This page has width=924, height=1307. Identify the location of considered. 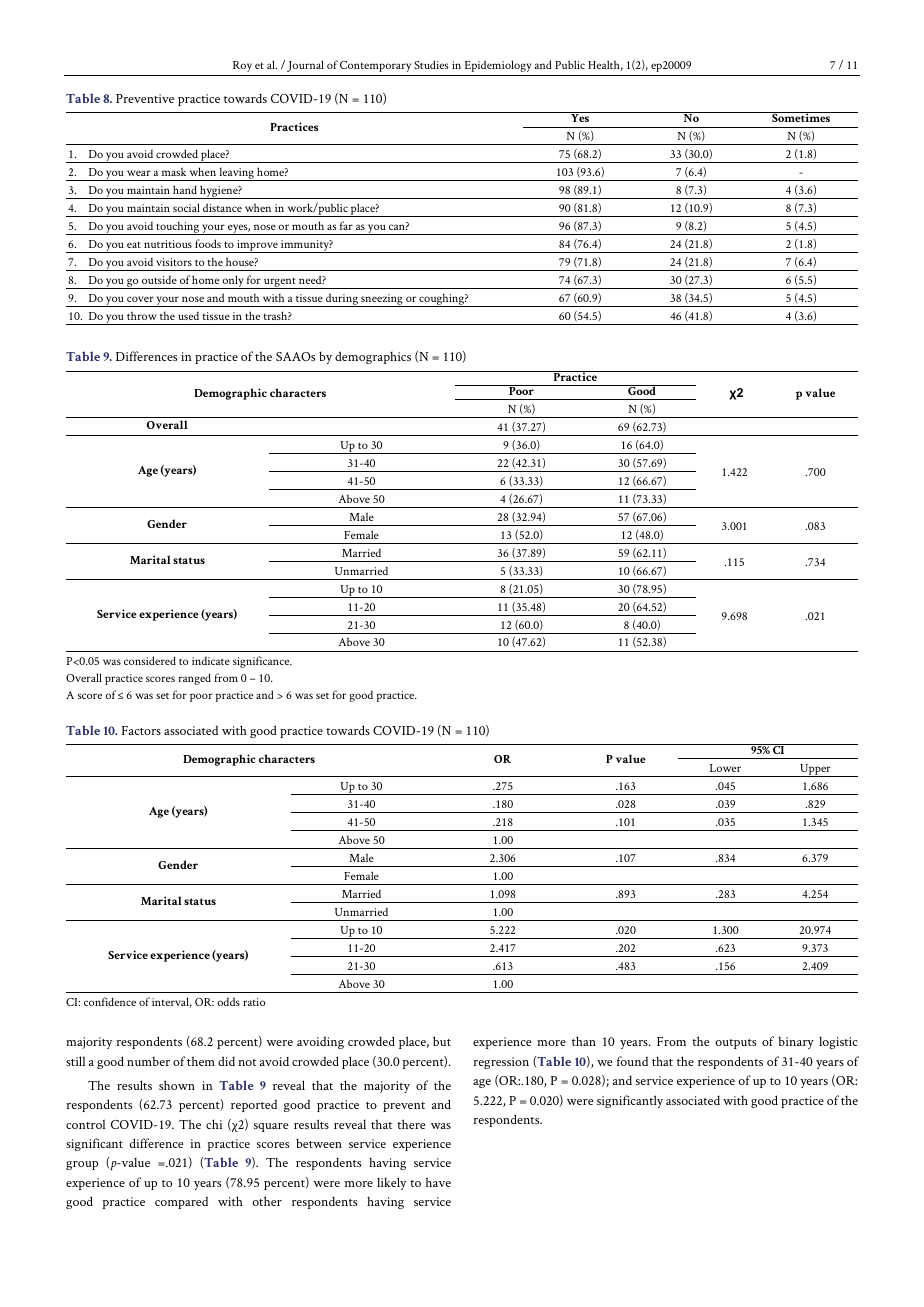
(150, 660).
